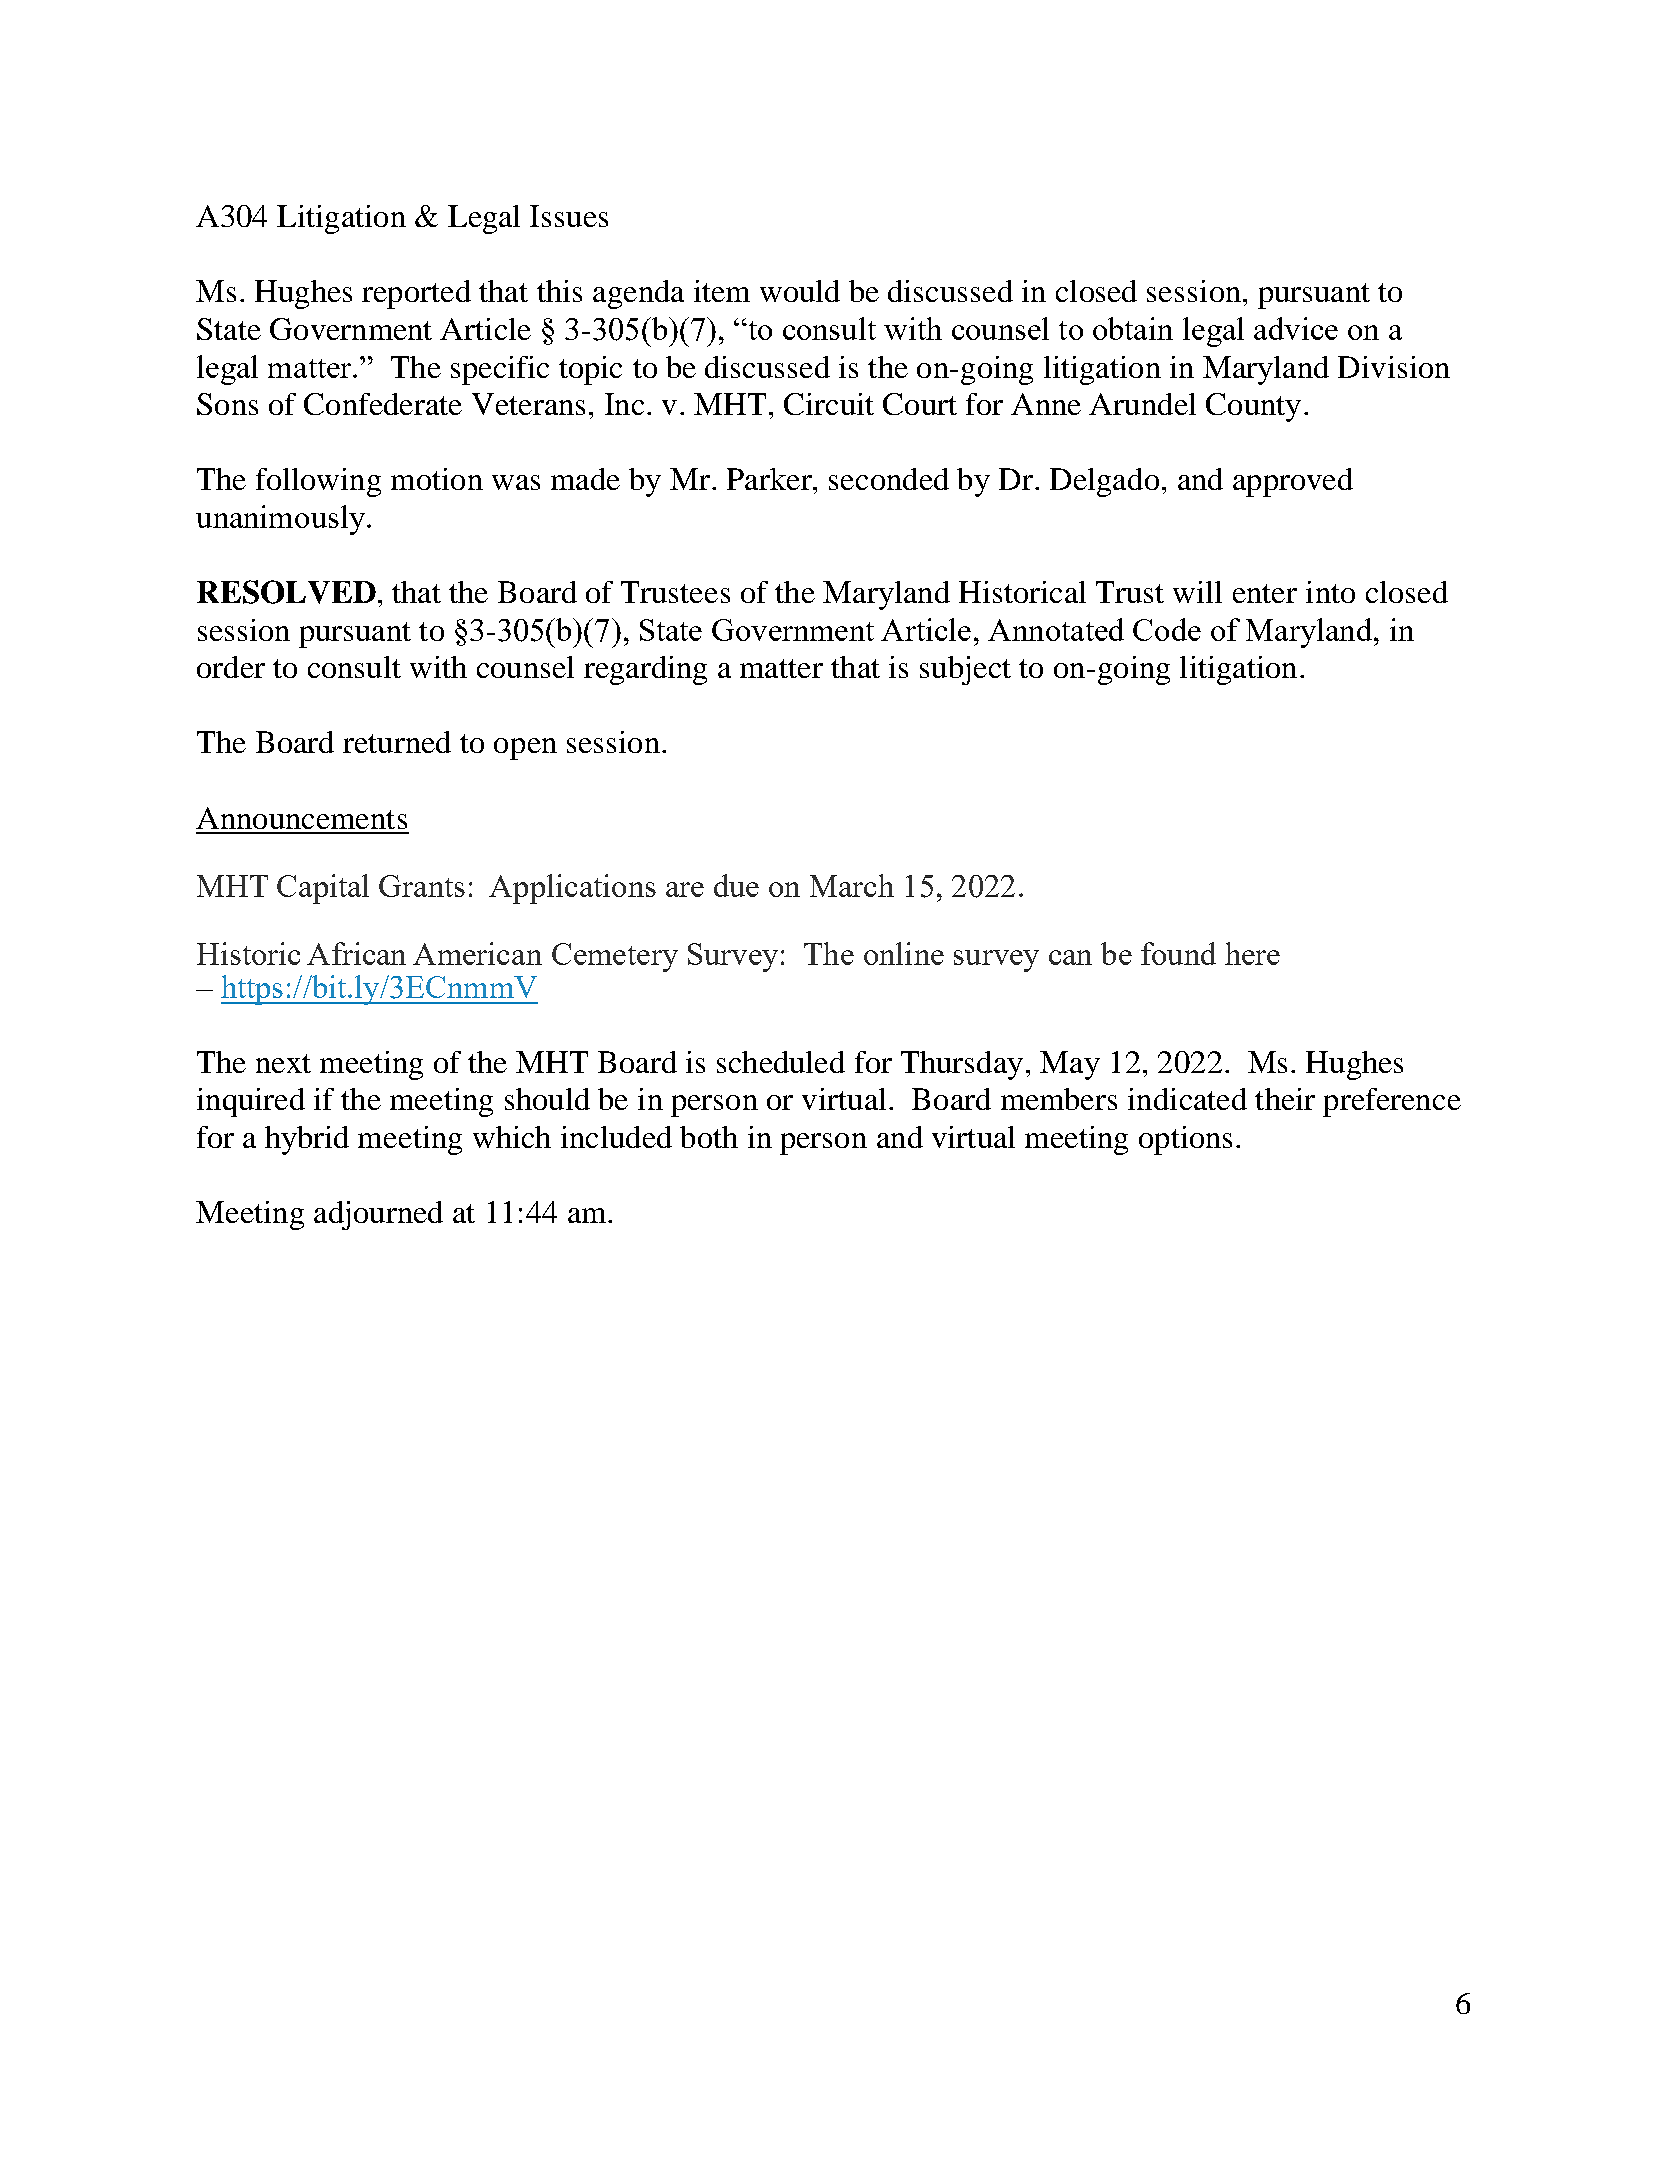 The image size is (1667, 2157). What do you see at coordinates (1167, 629) in the screenshot?
I see `Code` at bounding box center [1167, 629].
